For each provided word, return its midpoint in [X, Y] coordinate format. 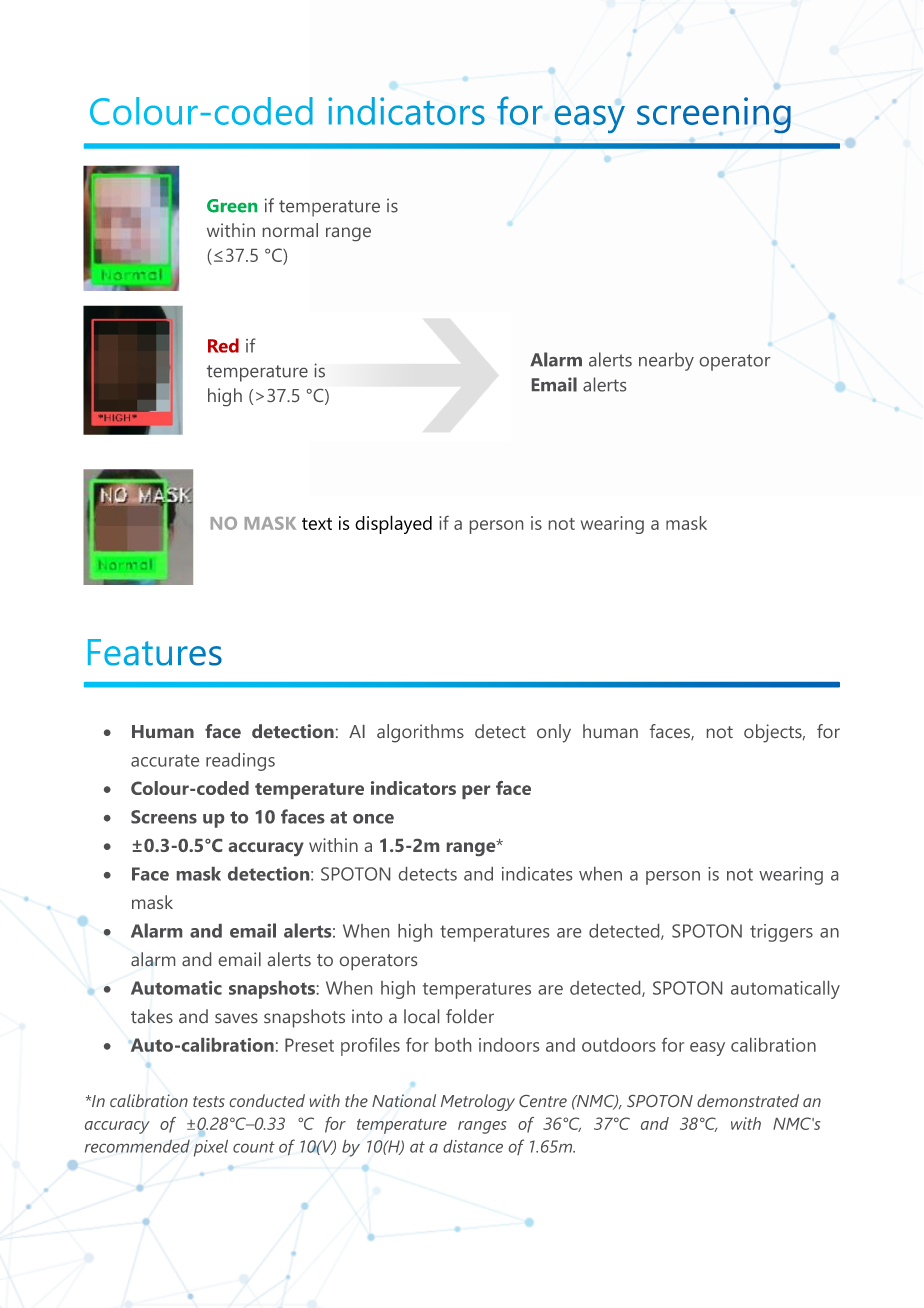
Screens [164, 817]
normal [290, 230]
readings [240, 762]
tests [209, 1101]
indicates [537, 874]
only [554, 733]
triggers [781, 933]
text [317, 524]
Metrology [478, 1102]
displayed [393, 524]
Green [232, 206]
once [373, 819]
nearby [666, 361]
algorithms [420, 733]
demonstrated [748, 1100]
